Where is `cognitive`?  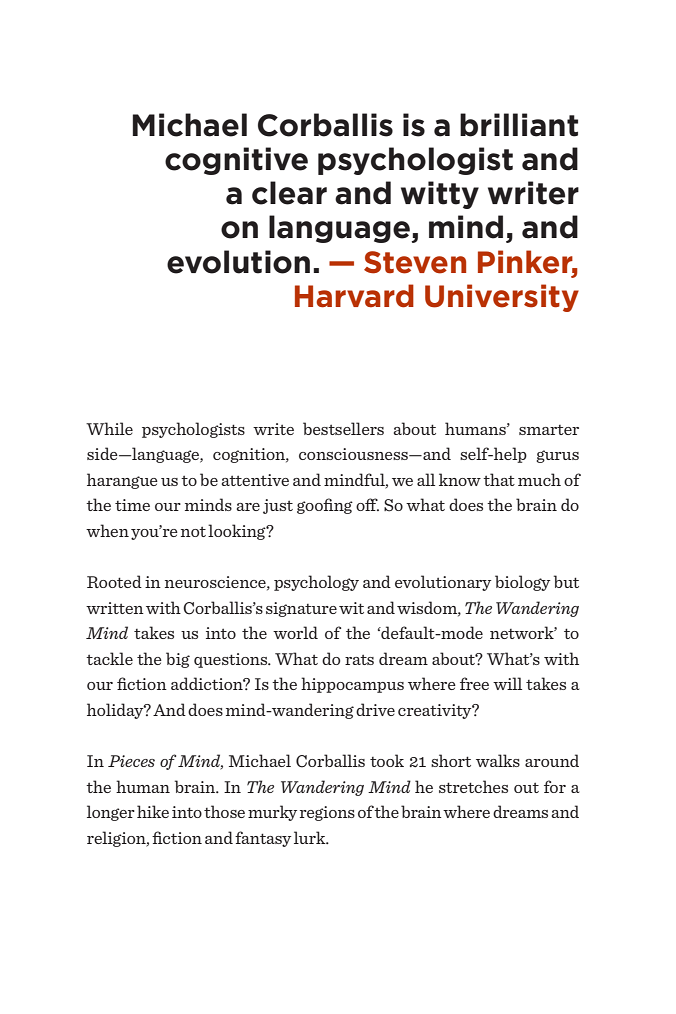
cognitive is located at coordinates (236, 161).
